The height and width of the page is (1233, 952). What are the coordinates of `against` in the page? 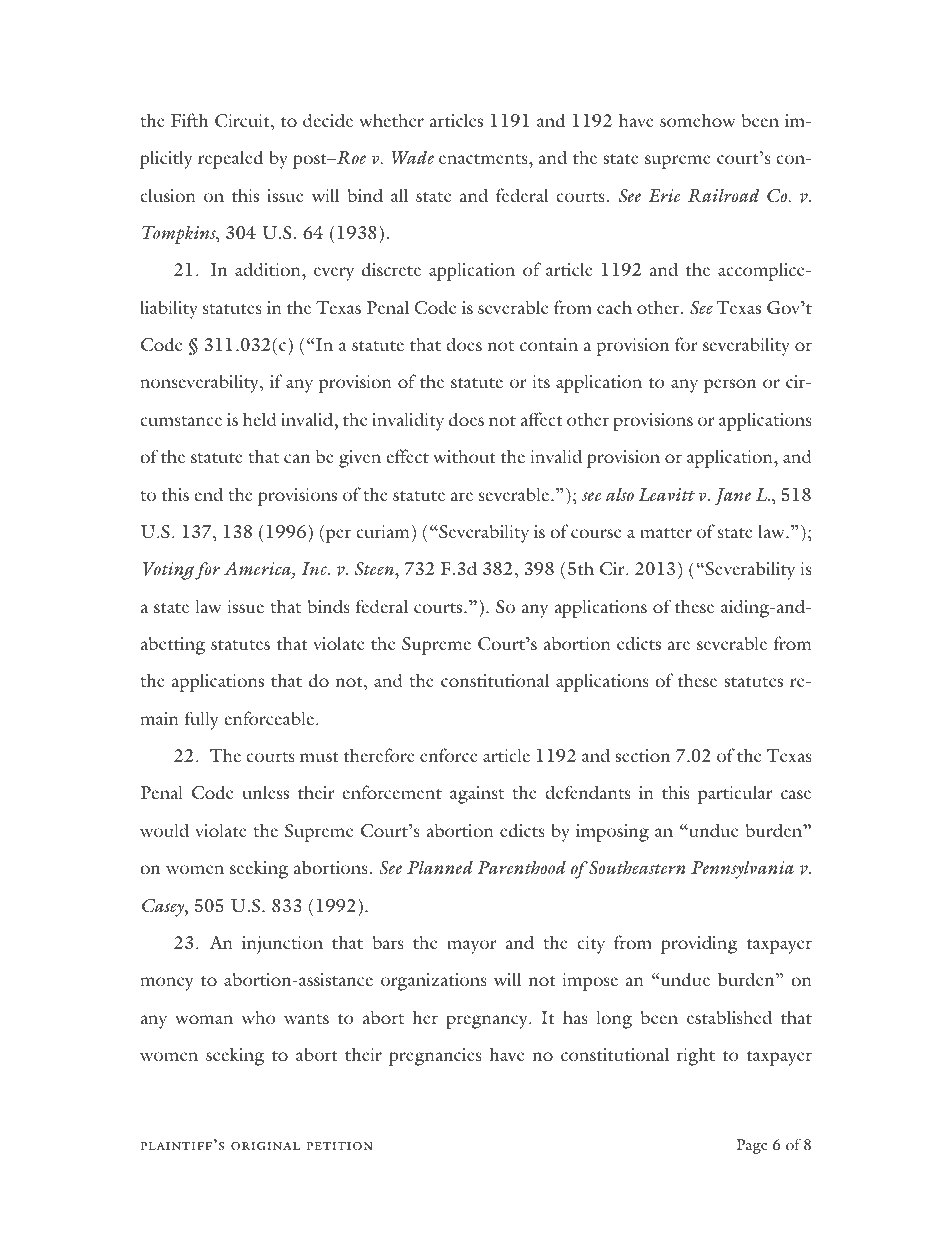 It's located at (477, 795).
